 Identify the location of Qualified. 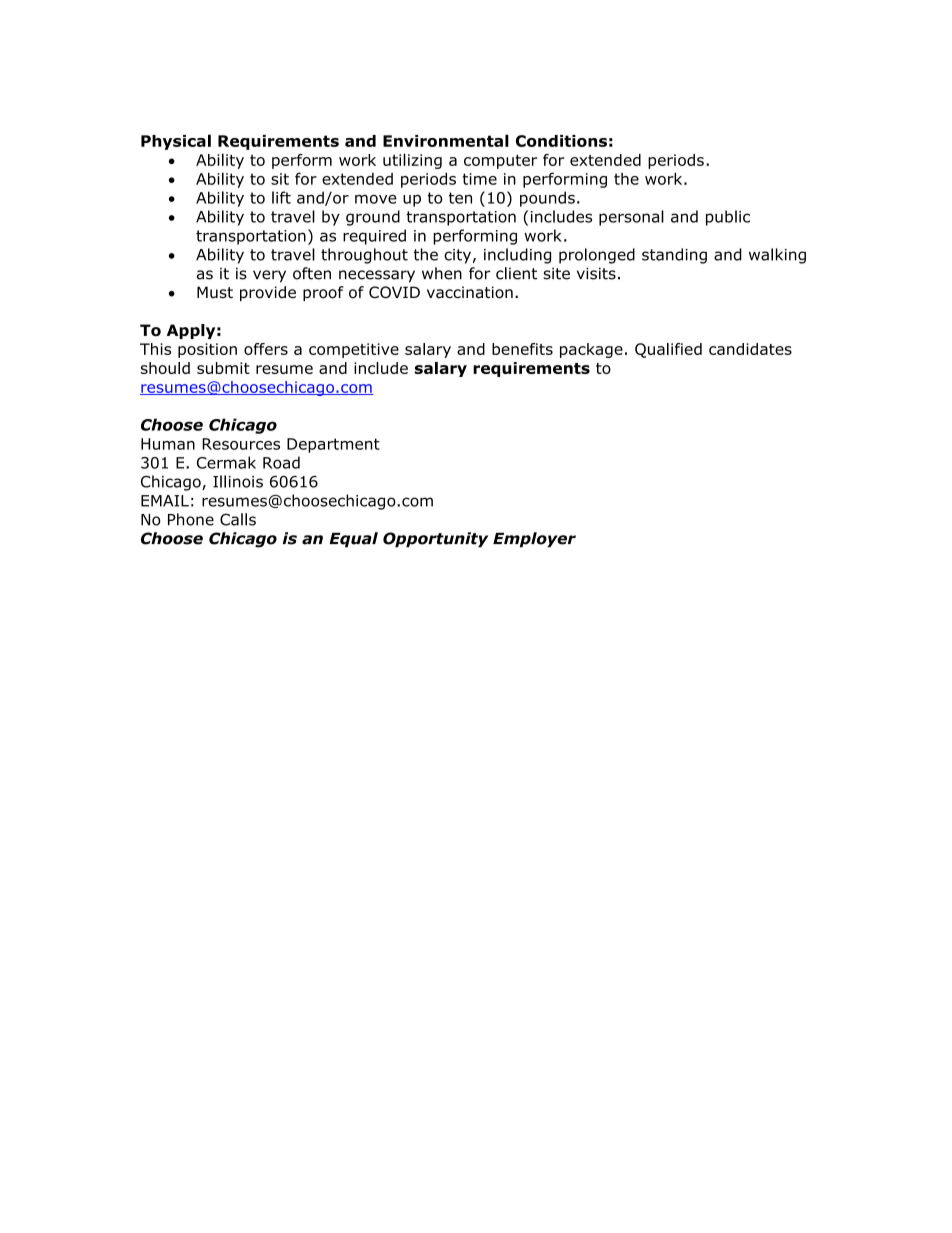
(668, 350).
